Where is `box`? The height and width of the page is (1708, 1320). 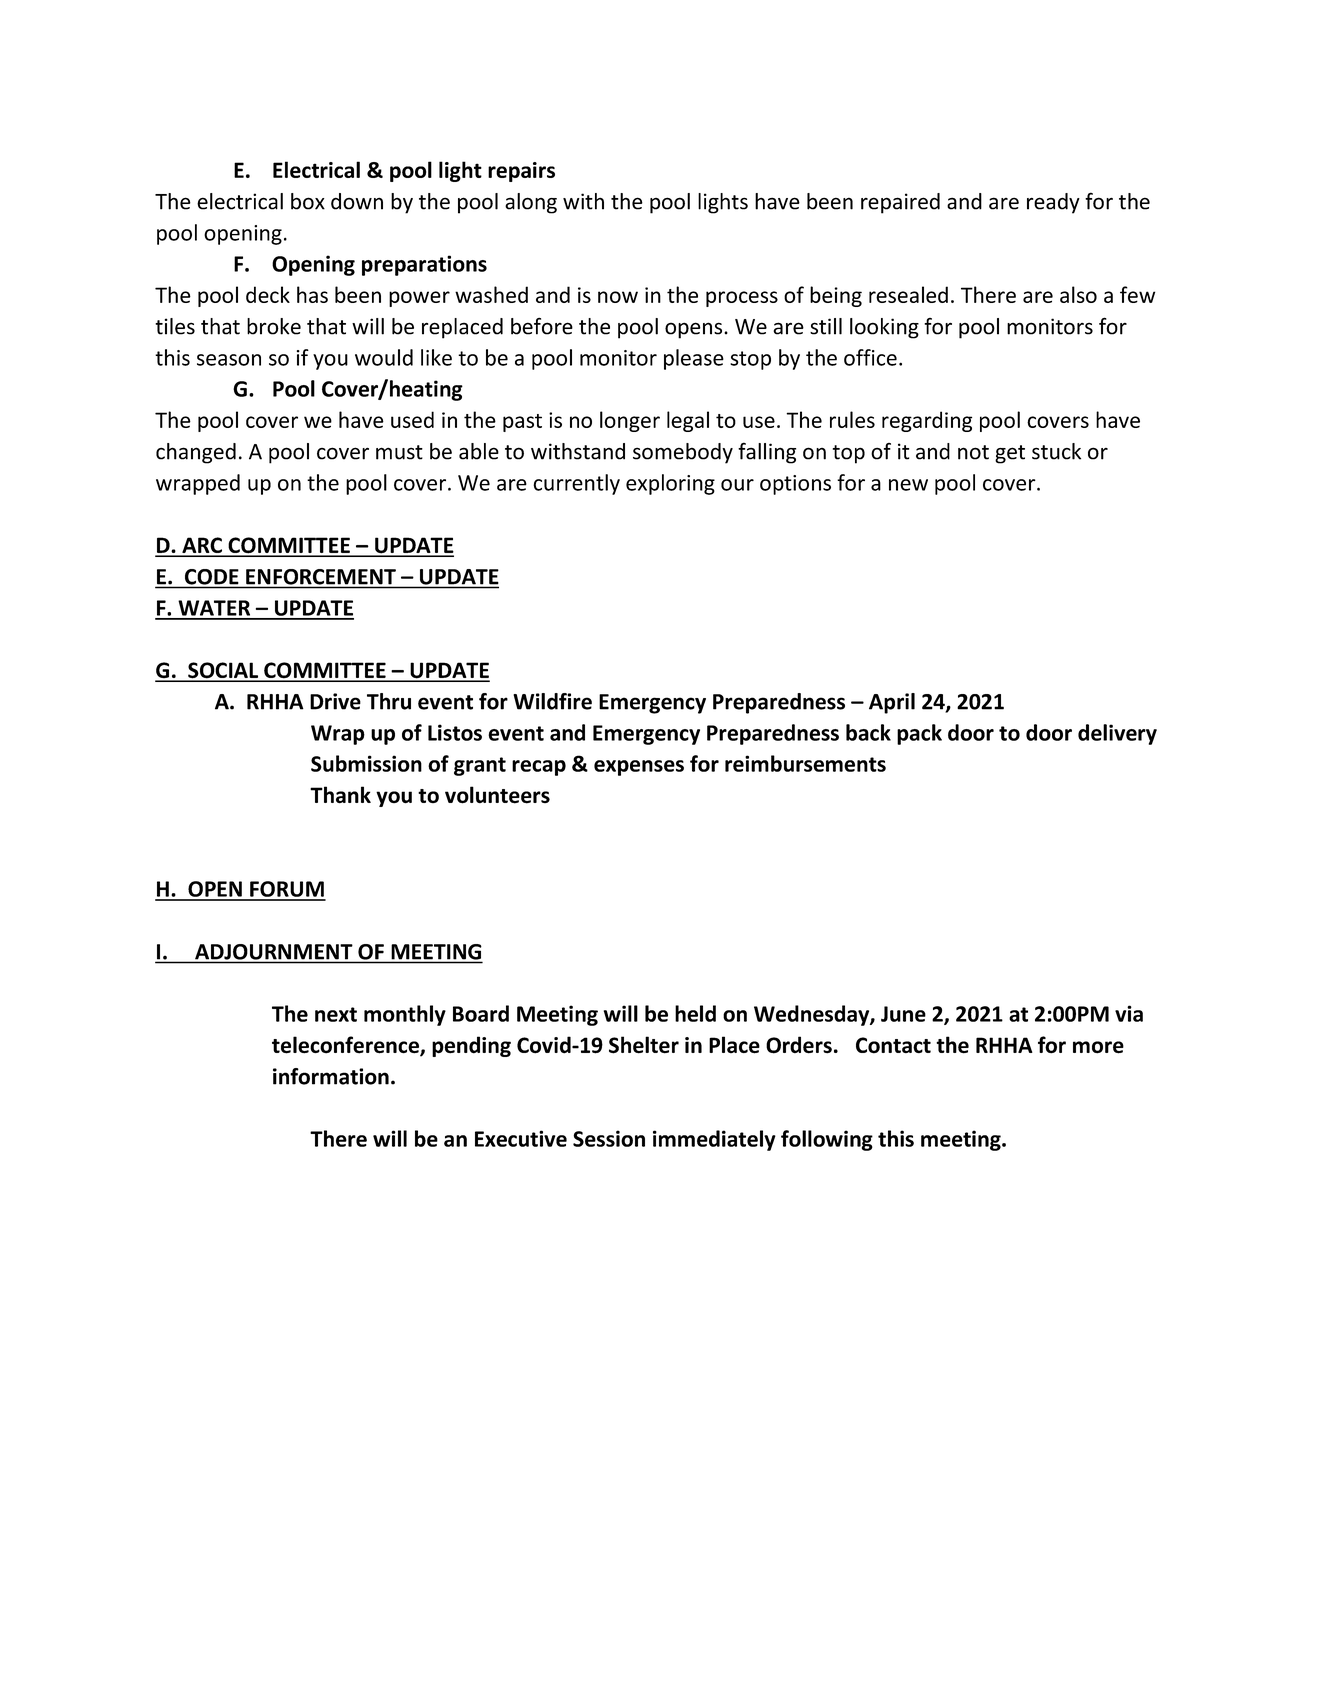 box is located at coordinates (308, 201).
